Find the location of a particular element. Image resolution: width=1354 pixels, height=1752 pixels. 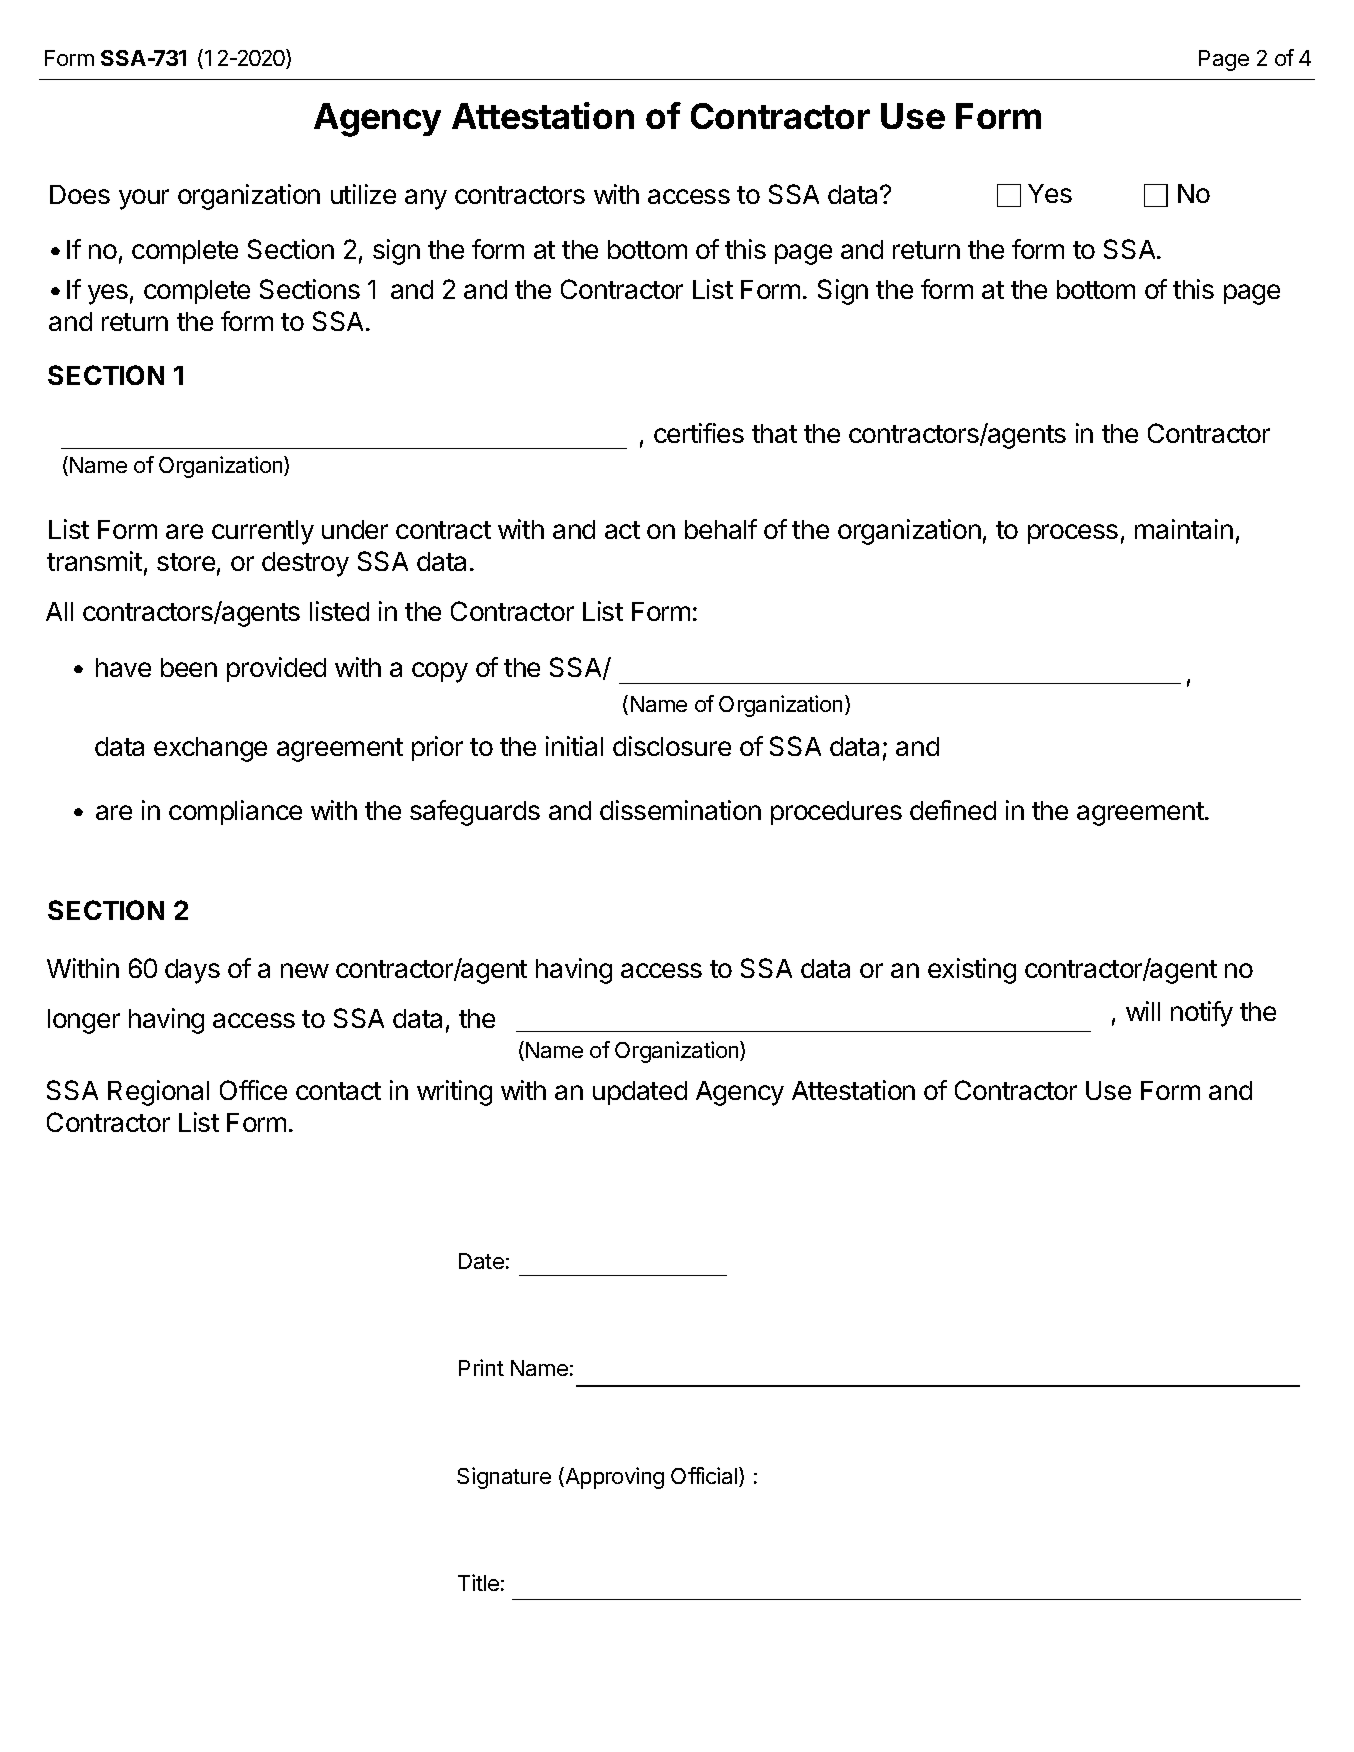

your is located at coordinates (144, 199).
